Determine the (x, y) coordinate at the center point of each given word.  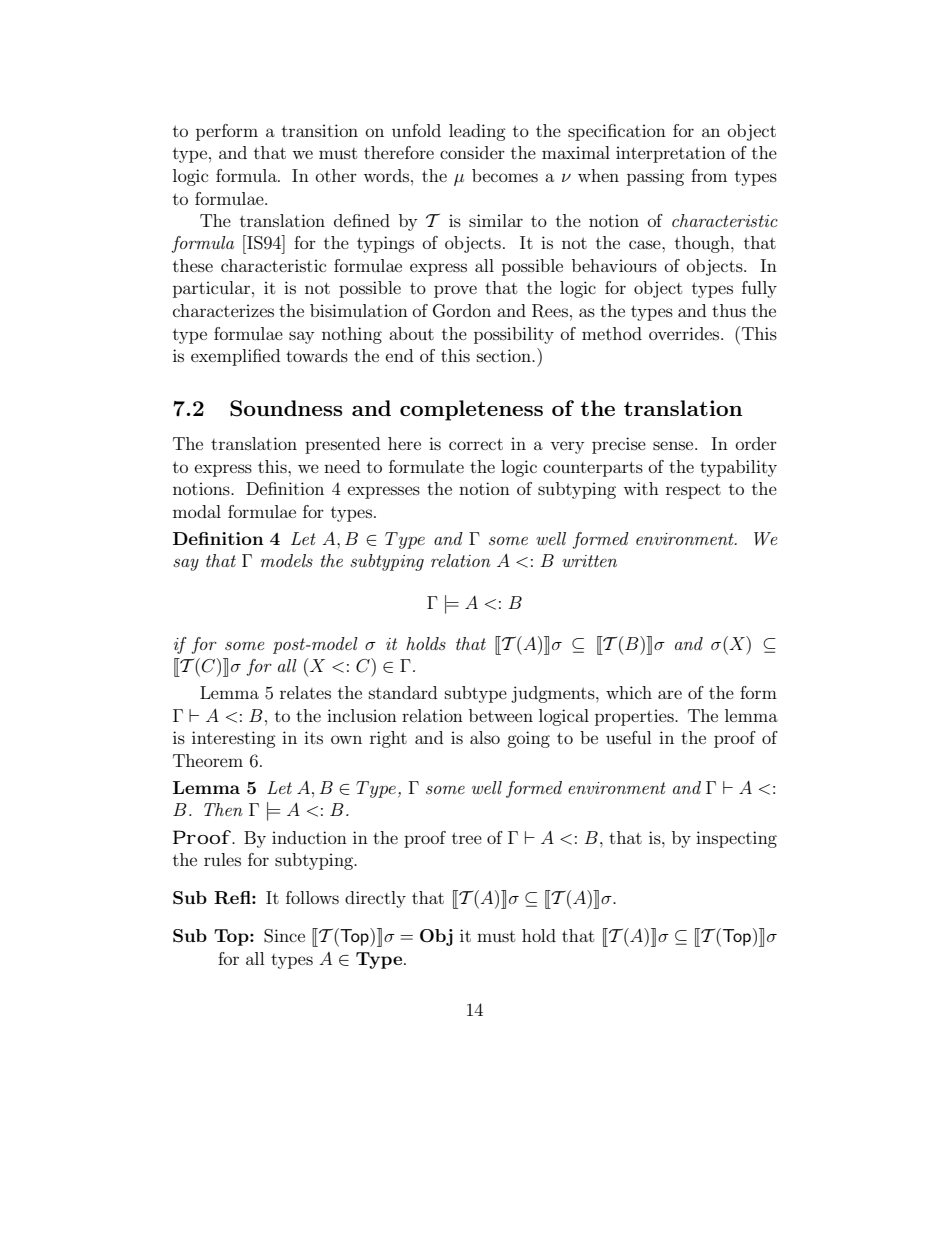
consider (472, 152)
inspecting (736, 839)
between (501, 715)
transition (320, 130)
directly (375, 899)
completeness (471, 410)
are (670, 694)
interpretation (671, 154)
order (756, 443)
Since (284, 936)
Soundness (286, 408)
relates (305, 692)
